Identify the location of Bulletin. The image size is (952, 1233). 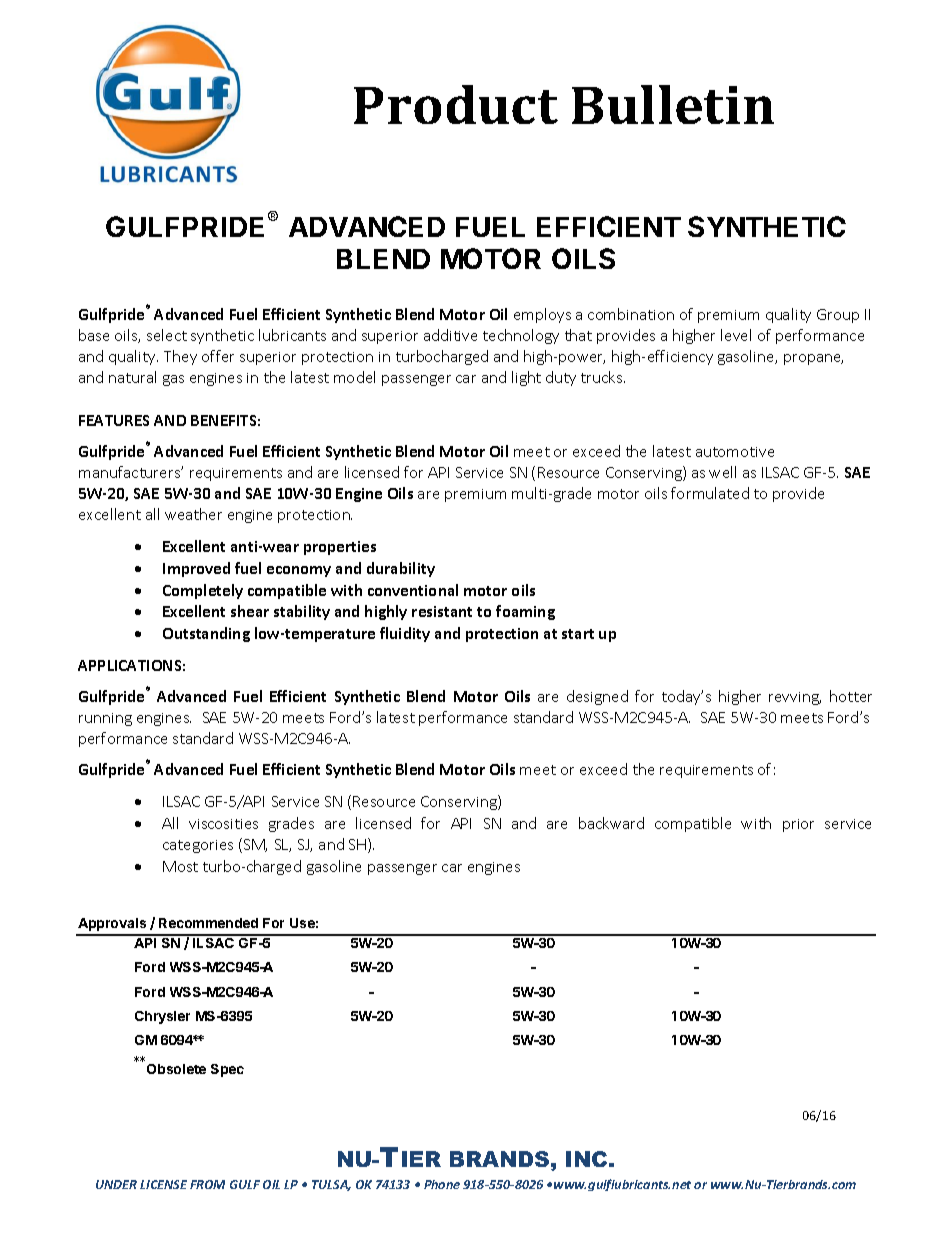
(673, 104).
